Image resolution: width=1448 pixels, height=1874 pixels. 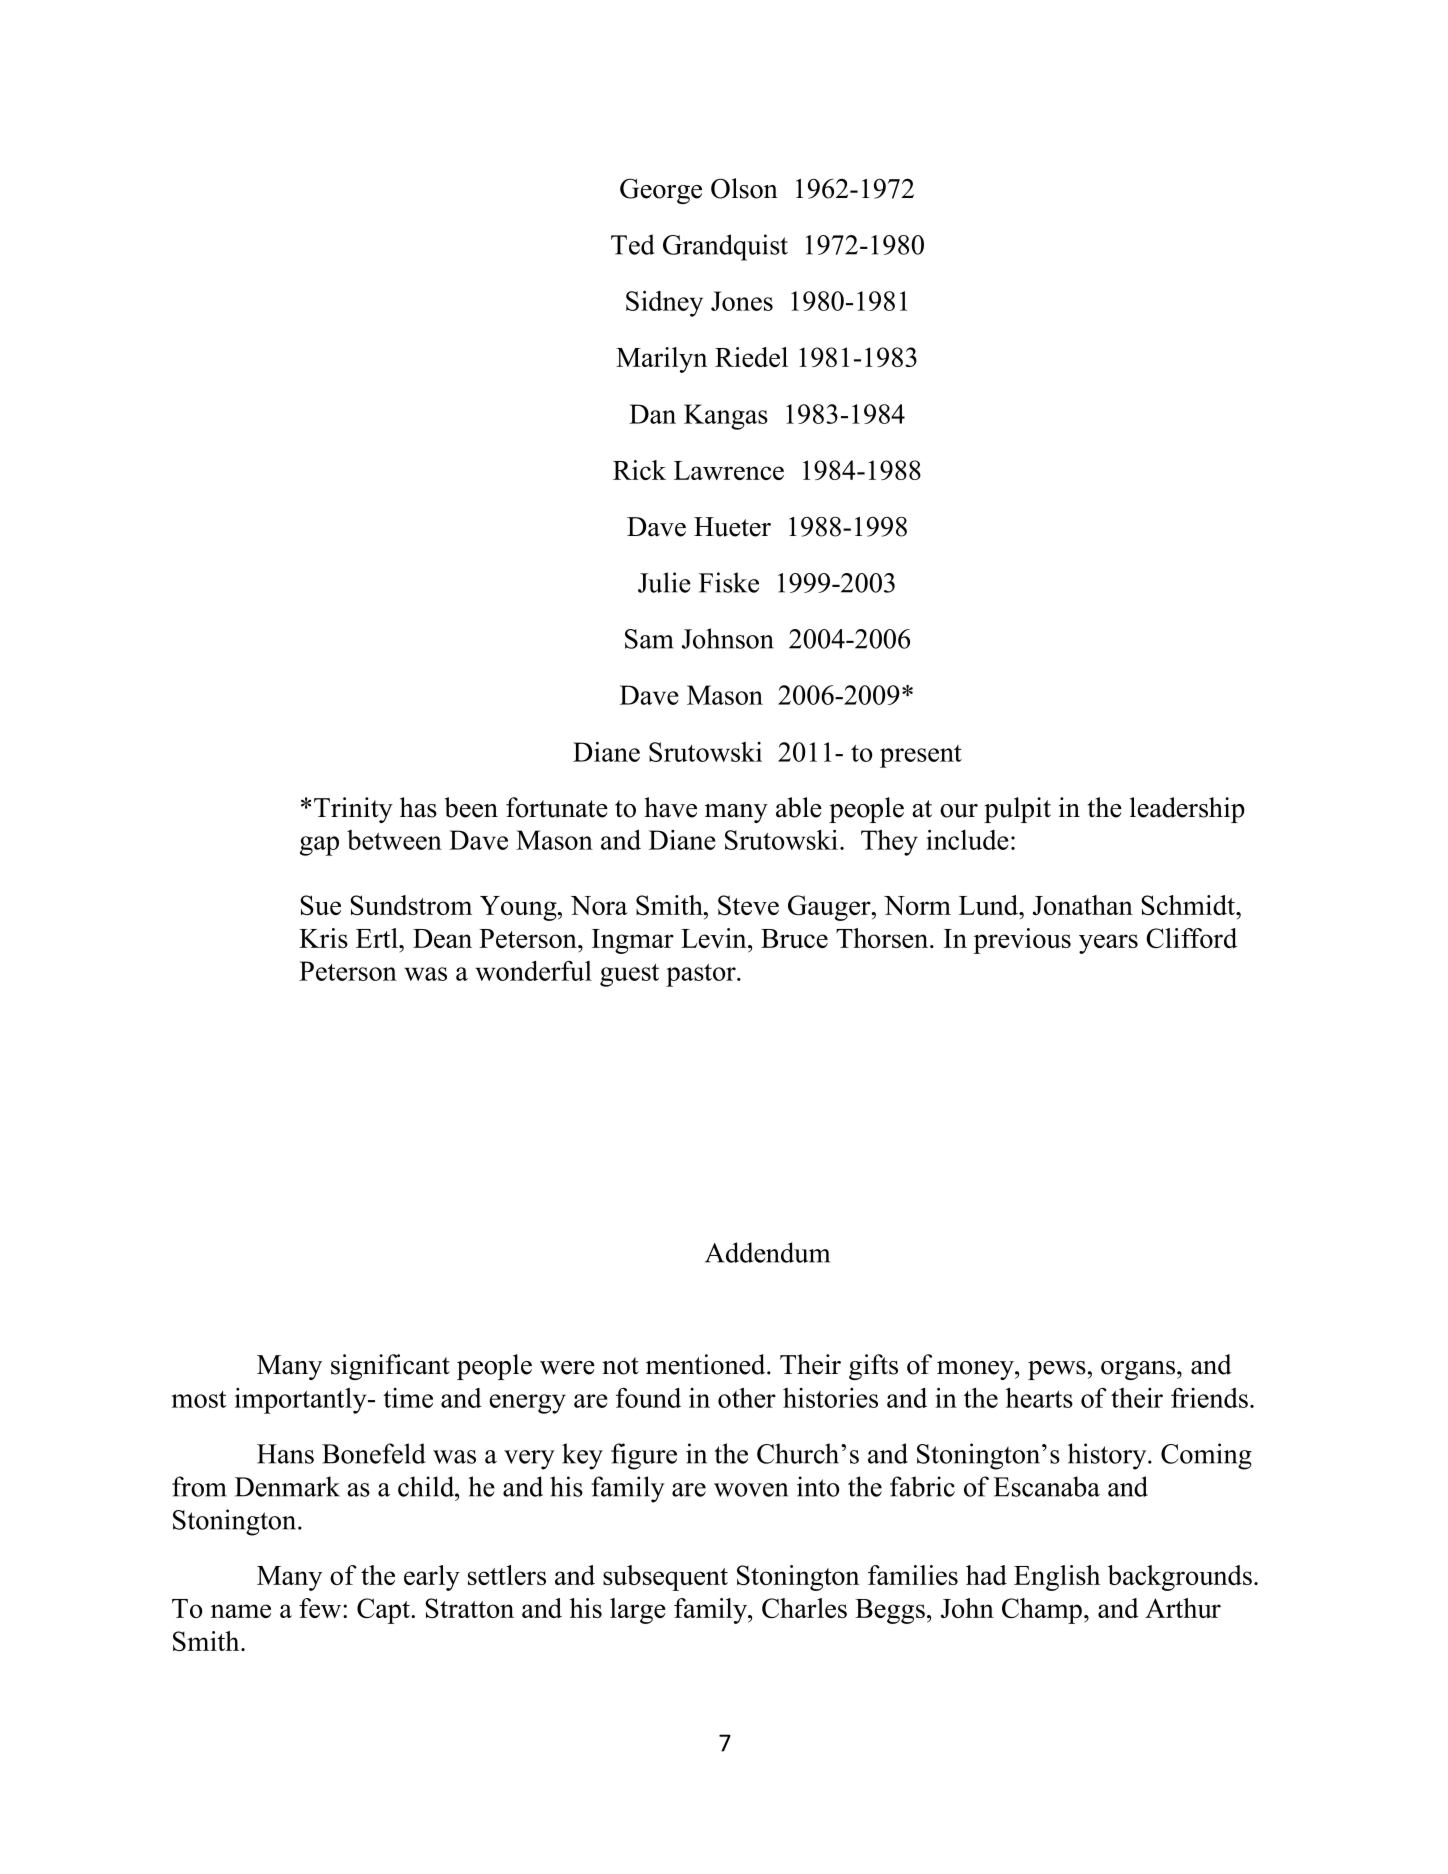 I want to click on Olson, so click(x=744, y=188).
